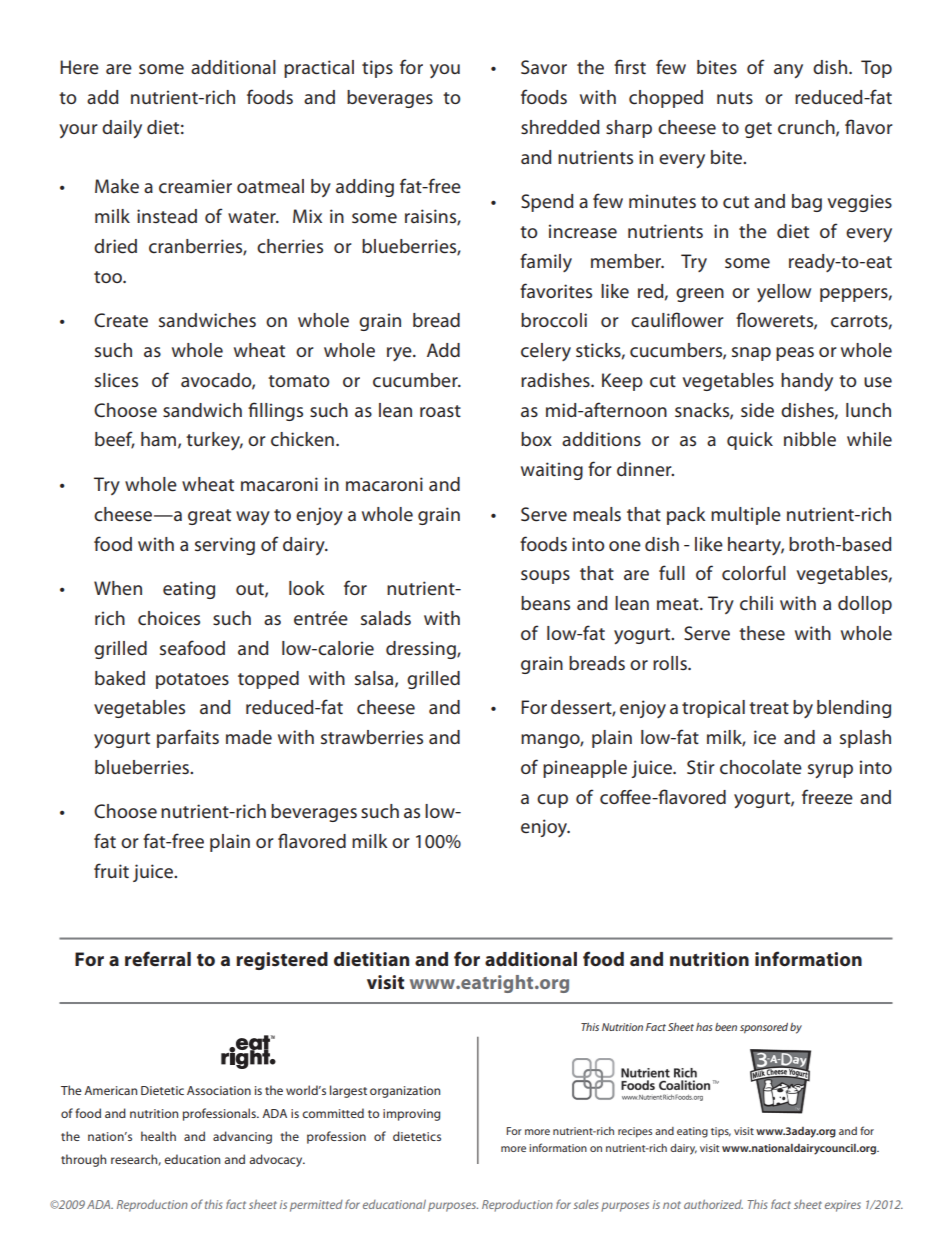 The height and width of the screenshot is (1250, 952). Describe the element at coordinates (209, 517) in the screenshot. I see `great` at that location.
